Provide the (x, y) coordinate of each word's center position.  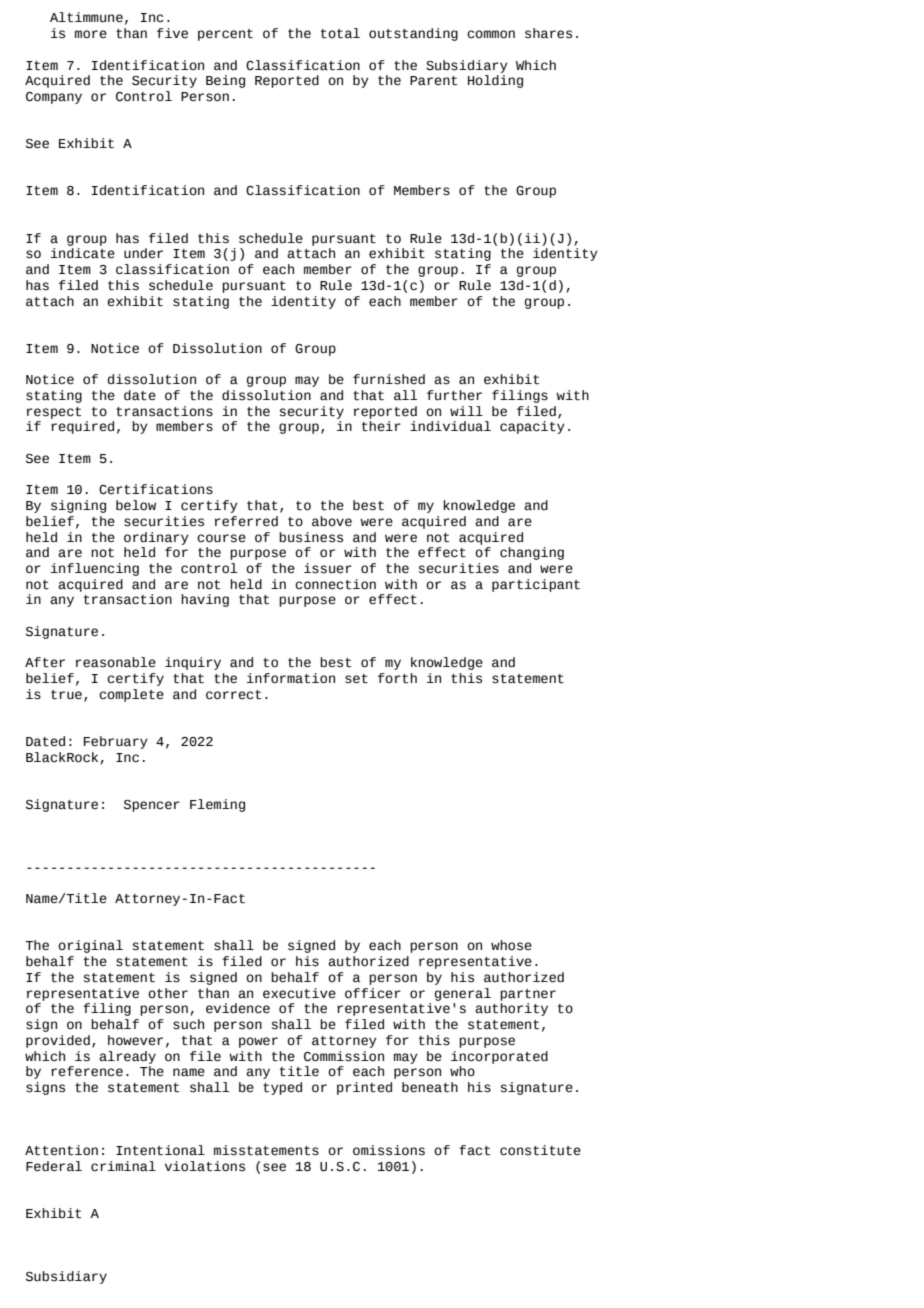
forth (397, 678)
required (82, 427)
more (91, 34)
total (340, 33)
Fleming (217, 805)
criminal (123, 1166)
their (381, 426)
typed (282, 1088)
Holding (495, 81)
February (116, 742)
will (466, 411)
